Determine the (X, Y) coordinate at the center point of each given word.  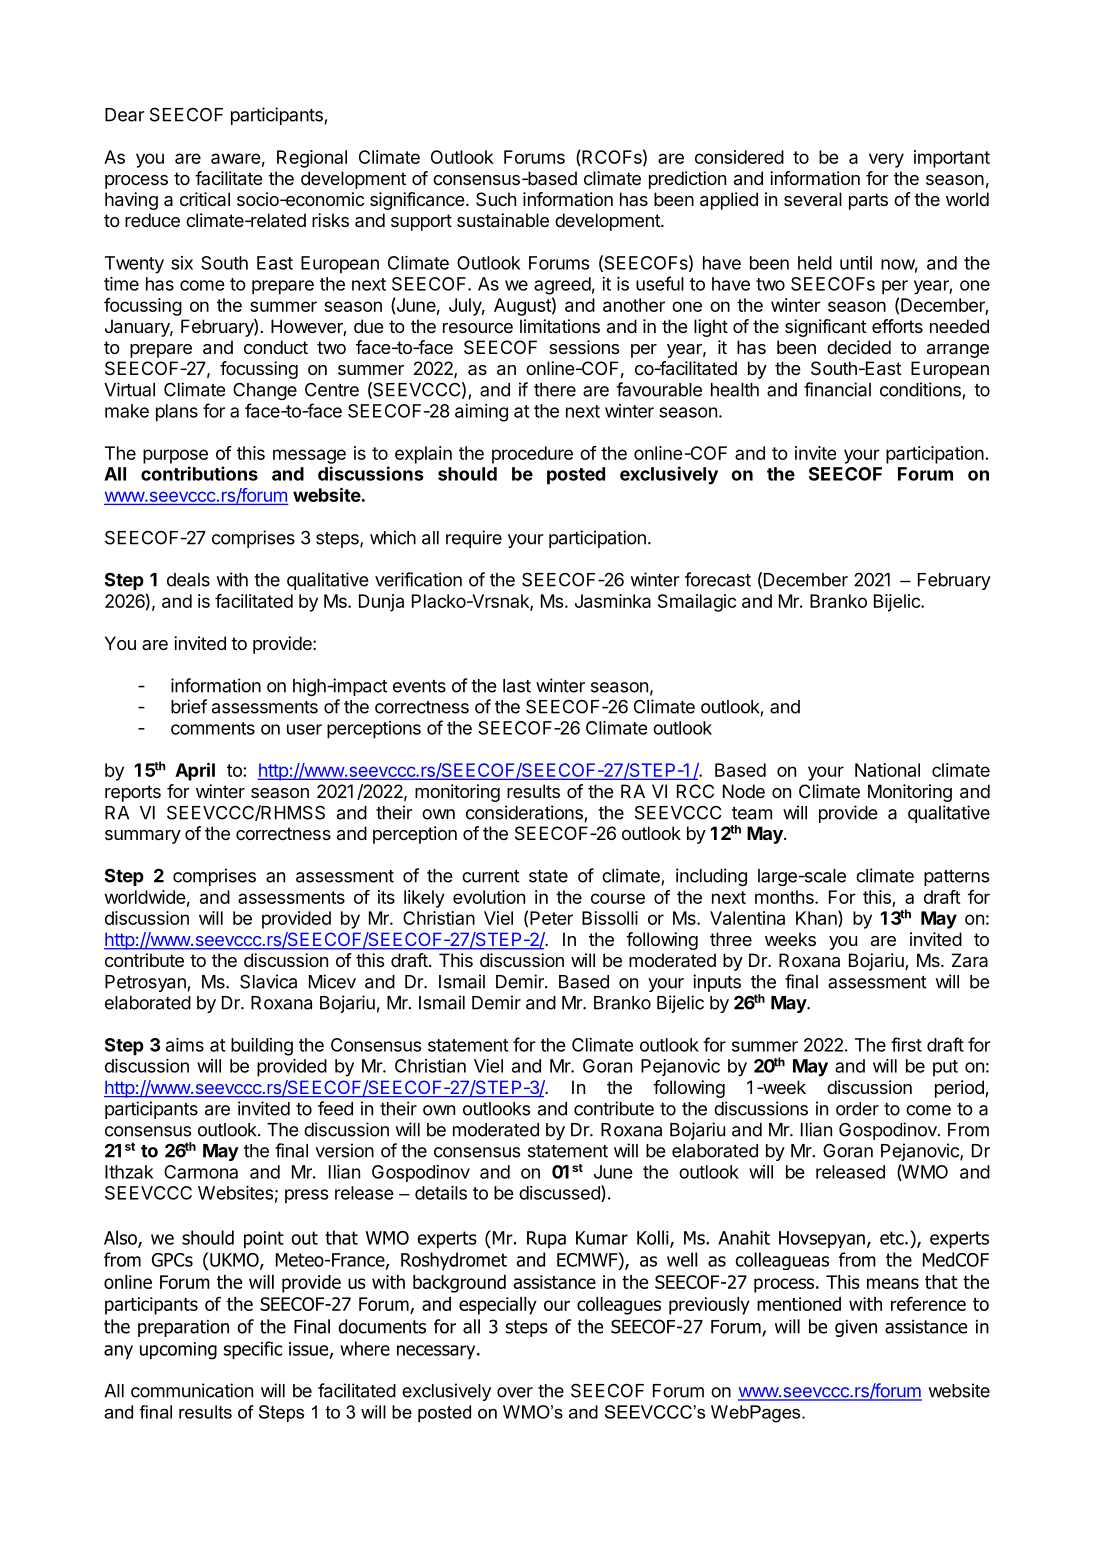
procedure (532, 455)
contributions (199, 473)
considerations (525, 813)
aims (185, 1045)
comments (213, 728)
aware (236, 158)
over (515, 1392)
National (887, 770)
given (856, 1328)
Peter (551, 918)
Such (496, 199)
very (886, 160)
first (906, 1044)
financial (837, 389)
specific (253, 1350)
